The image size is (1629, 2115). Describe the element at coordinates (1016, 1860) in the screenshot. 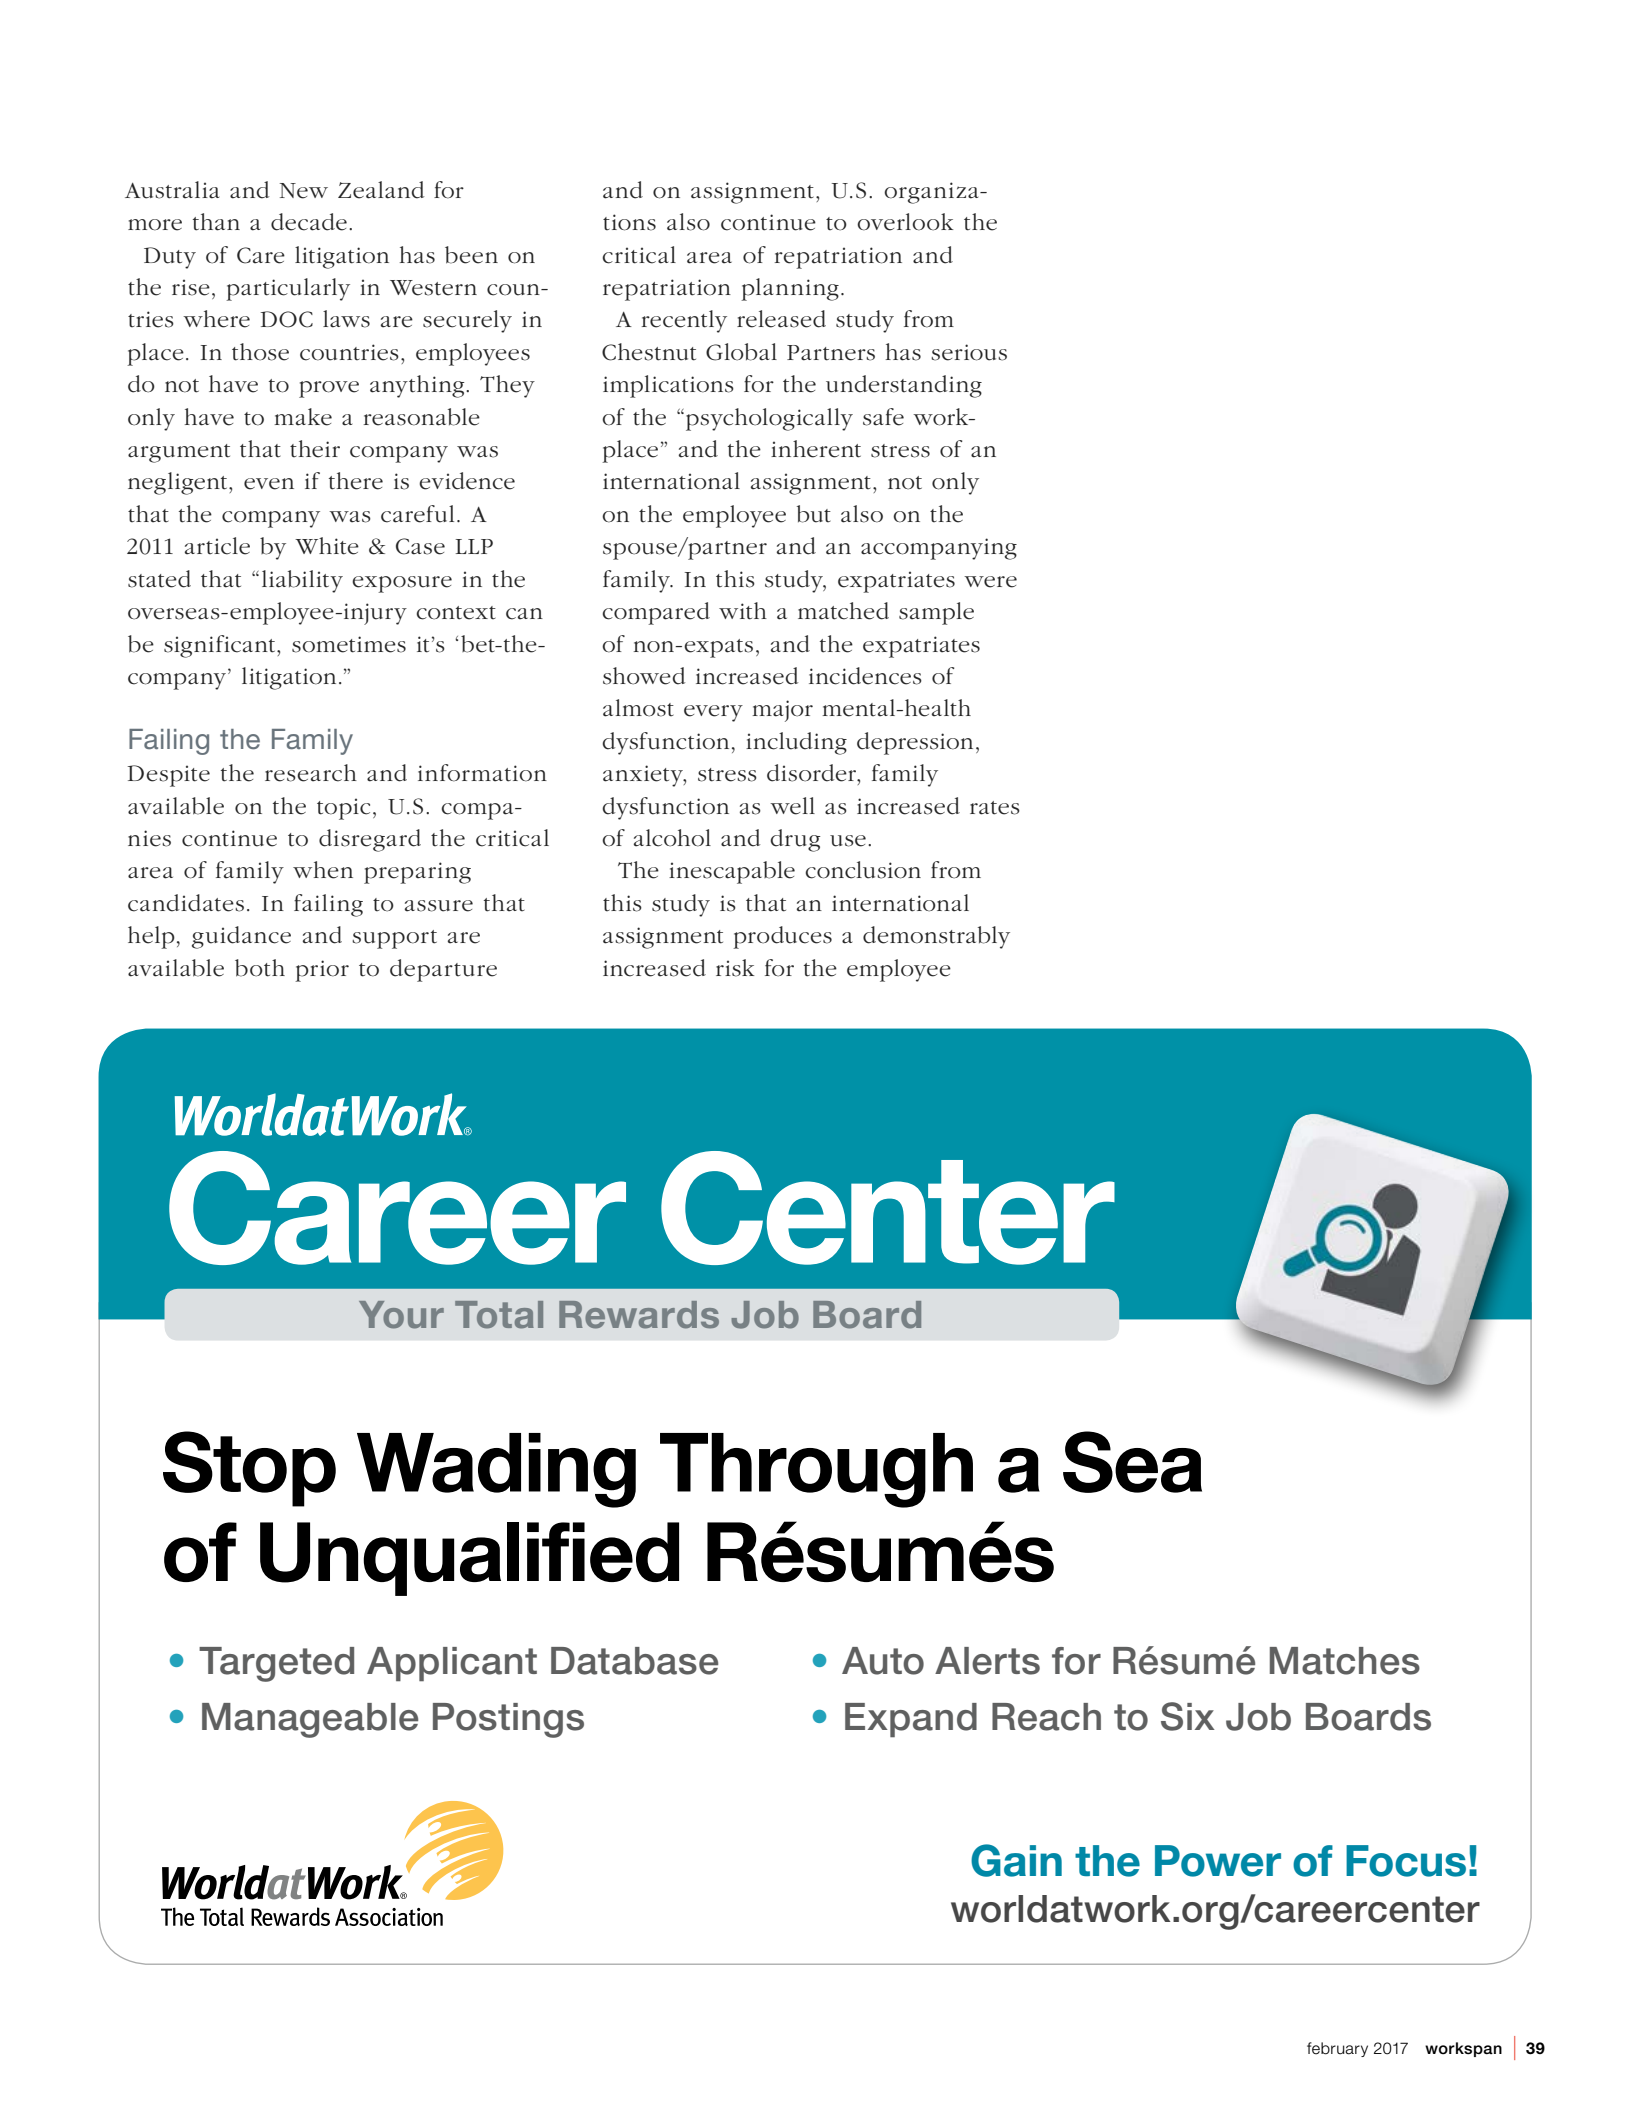

I see `Gain` at that location.
